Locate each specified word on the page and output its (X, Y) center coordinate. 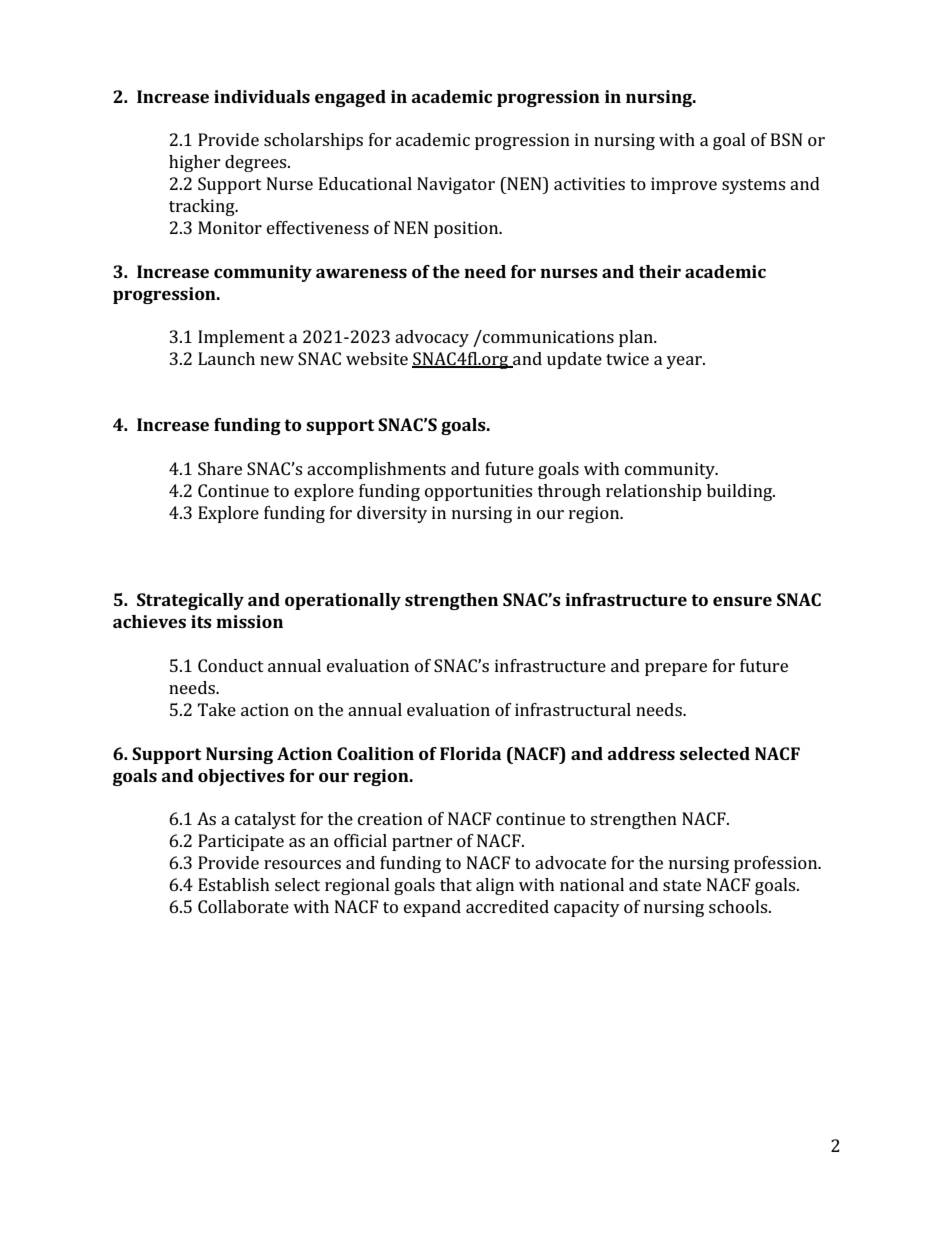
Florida (470, 753)
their (660, 271)
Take (216, 709)
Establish (234, 884)
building (741, 492)
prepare (676, 669)
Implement (241, 338)
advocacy (432, 338)
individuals (262, 96)
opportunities (478, 492)
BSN (786, 139)
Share (220, 468)
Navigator (456, 185)
